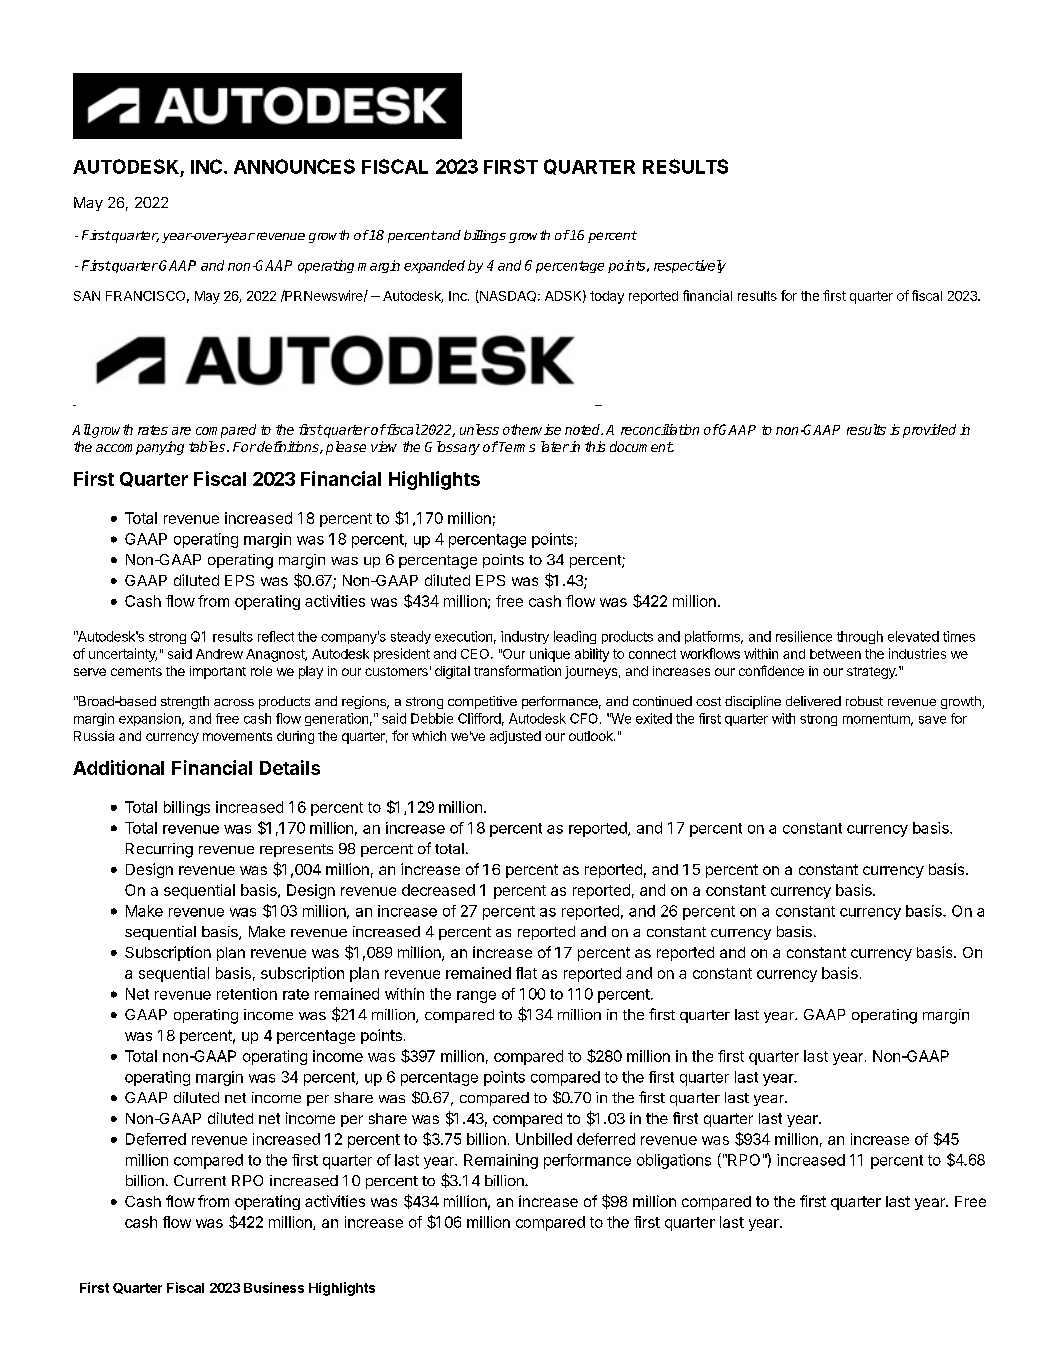 The width and height of the image is (1059, 1370). I want to click on ANNOUNCES, so click(294, 166).
